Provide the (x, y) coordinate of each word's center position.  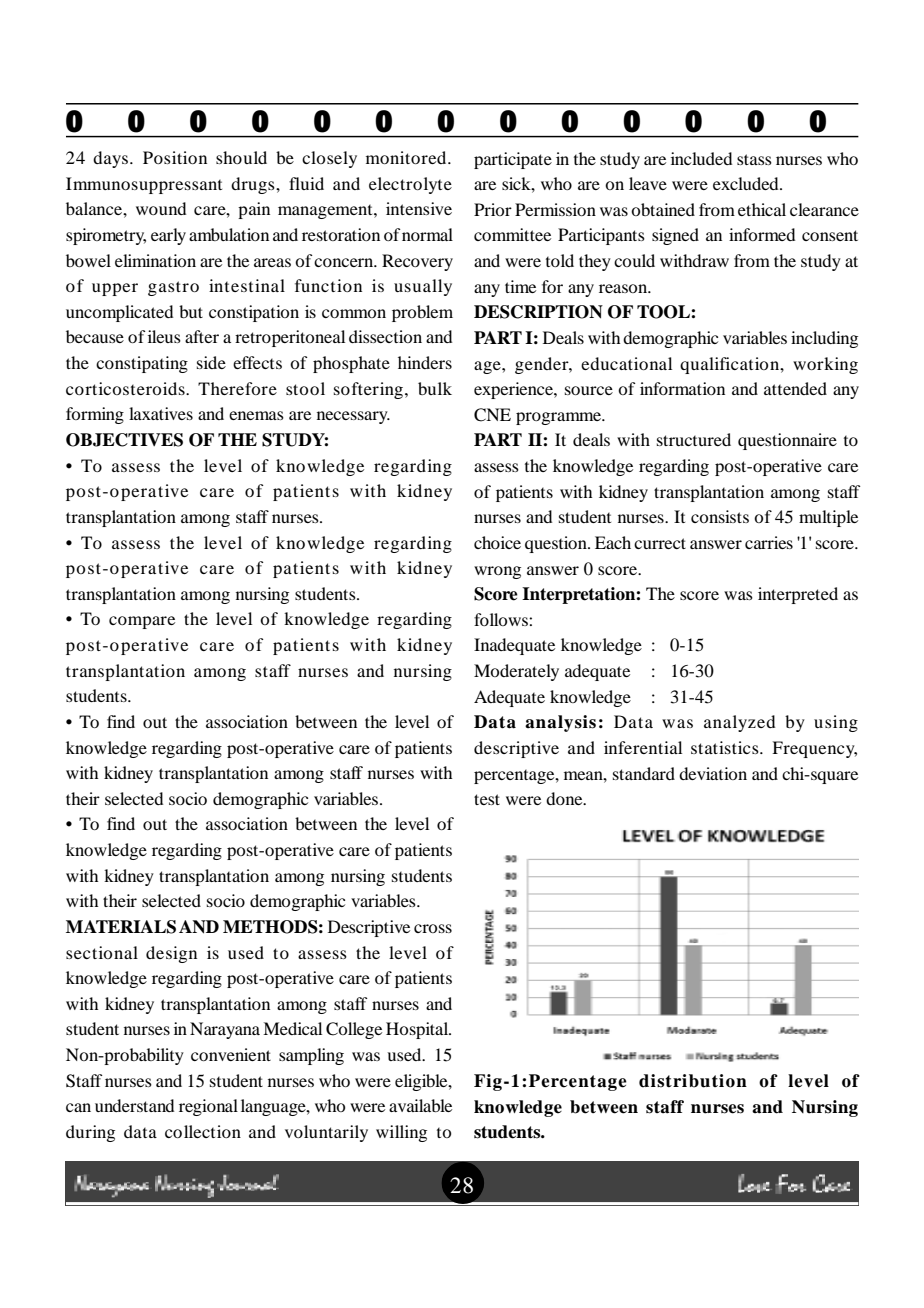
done (565, 798)
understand (134, 1105)
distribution (693, 1081)
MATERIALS (121, 927)
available (420, 1105)
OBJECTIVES (124, 440)
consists (720, 516)
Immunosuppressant (144, 185)
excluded (747, 183)
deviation (713, 773)
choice (497, 542)
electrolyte (410, 185)
